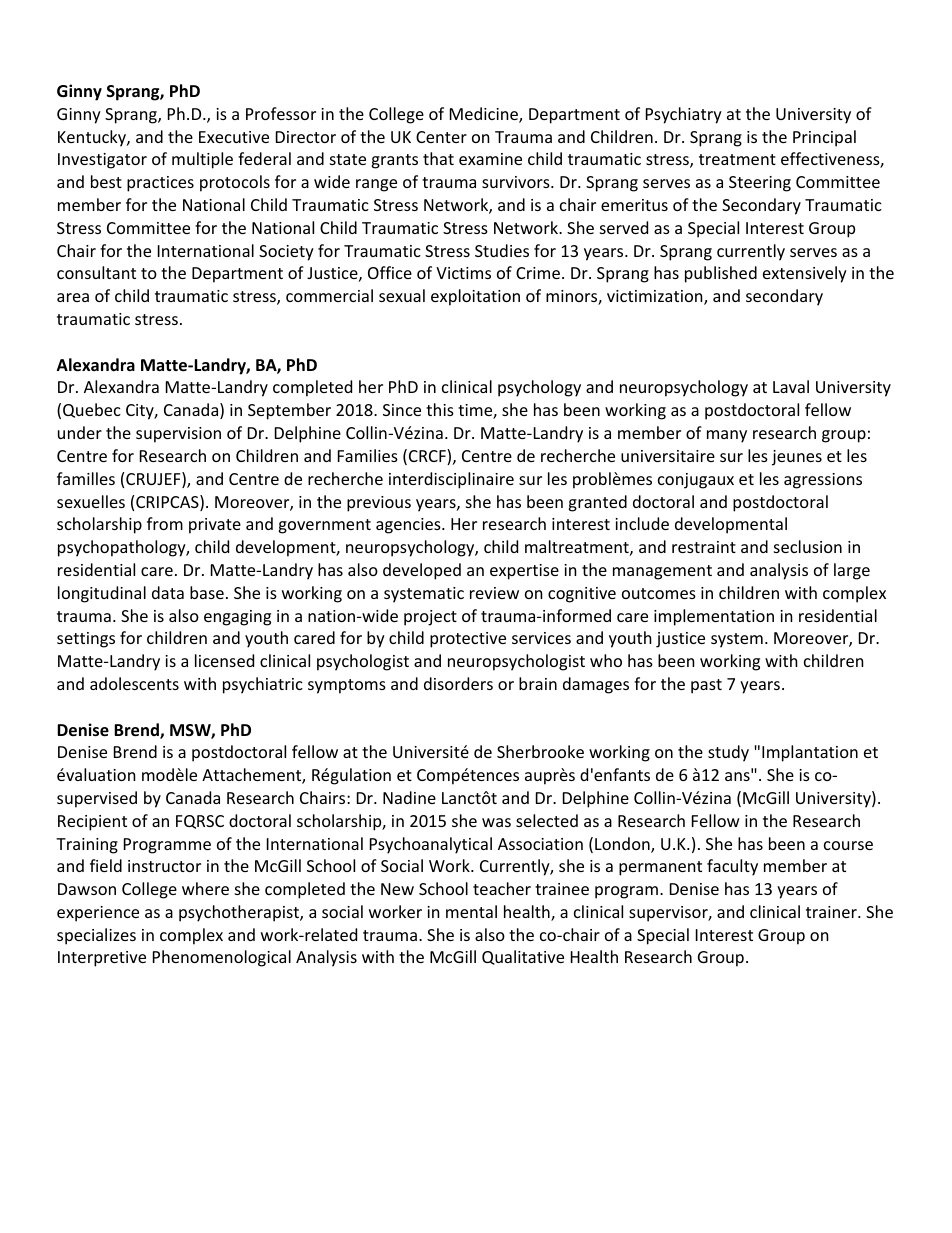 The image size is (952, 1233). I want to click on agencies, so click(409, 526).
